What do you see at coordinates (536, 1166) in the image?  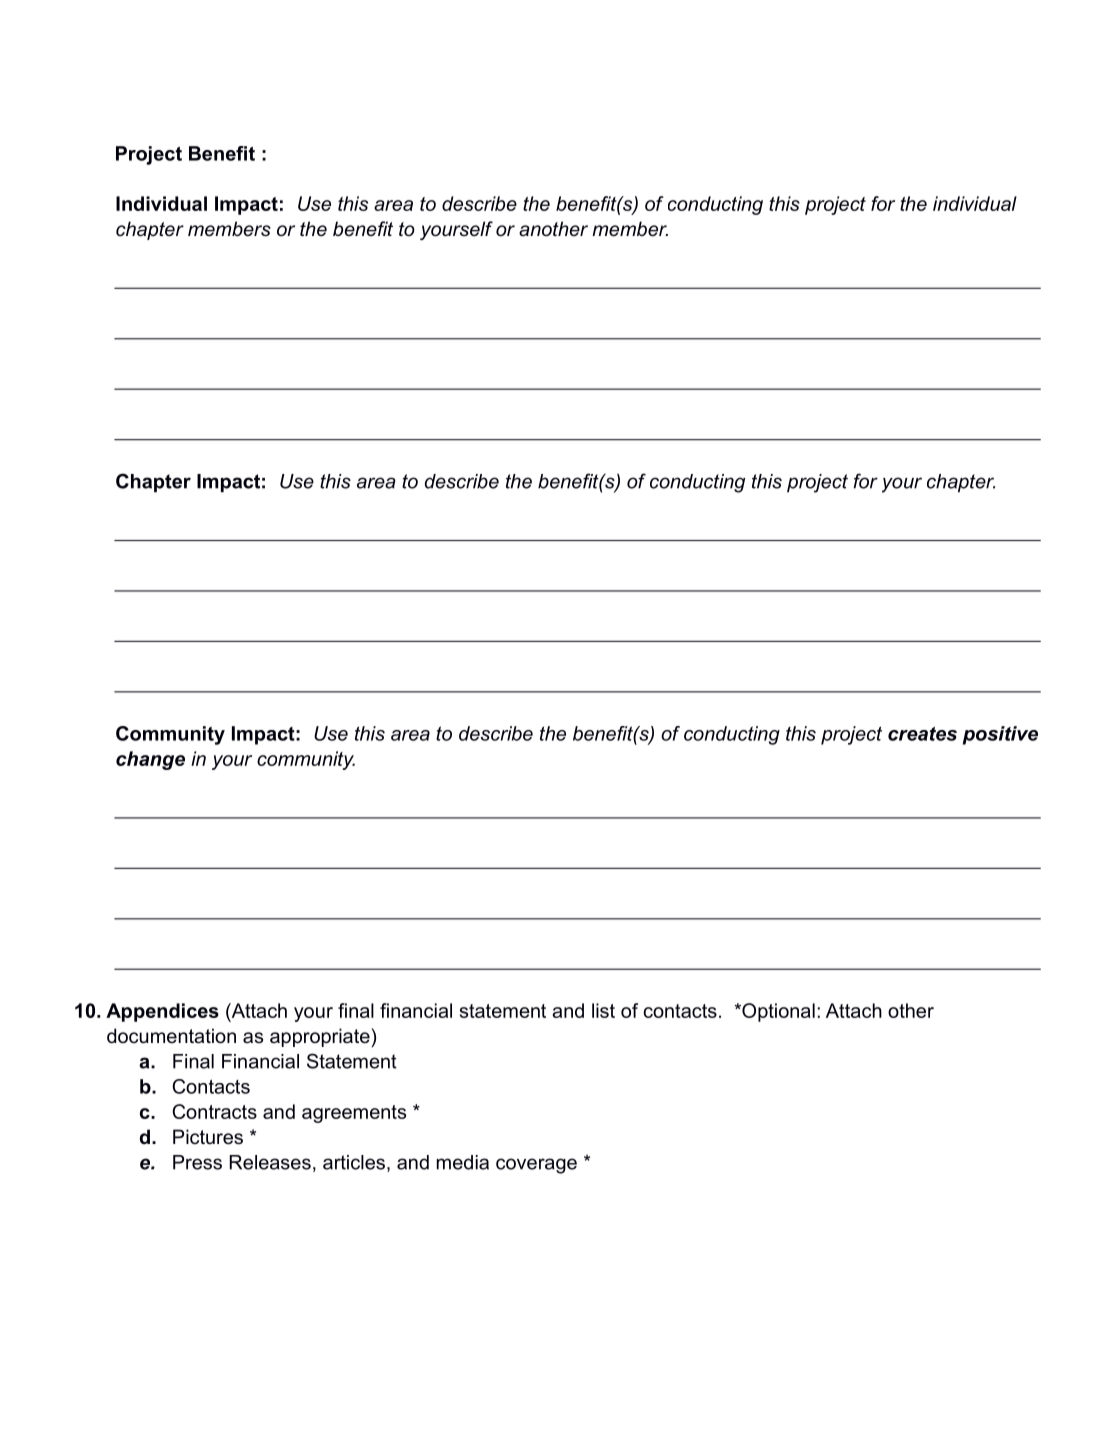 I see `coverage` at bounding box center [536, 1166].
